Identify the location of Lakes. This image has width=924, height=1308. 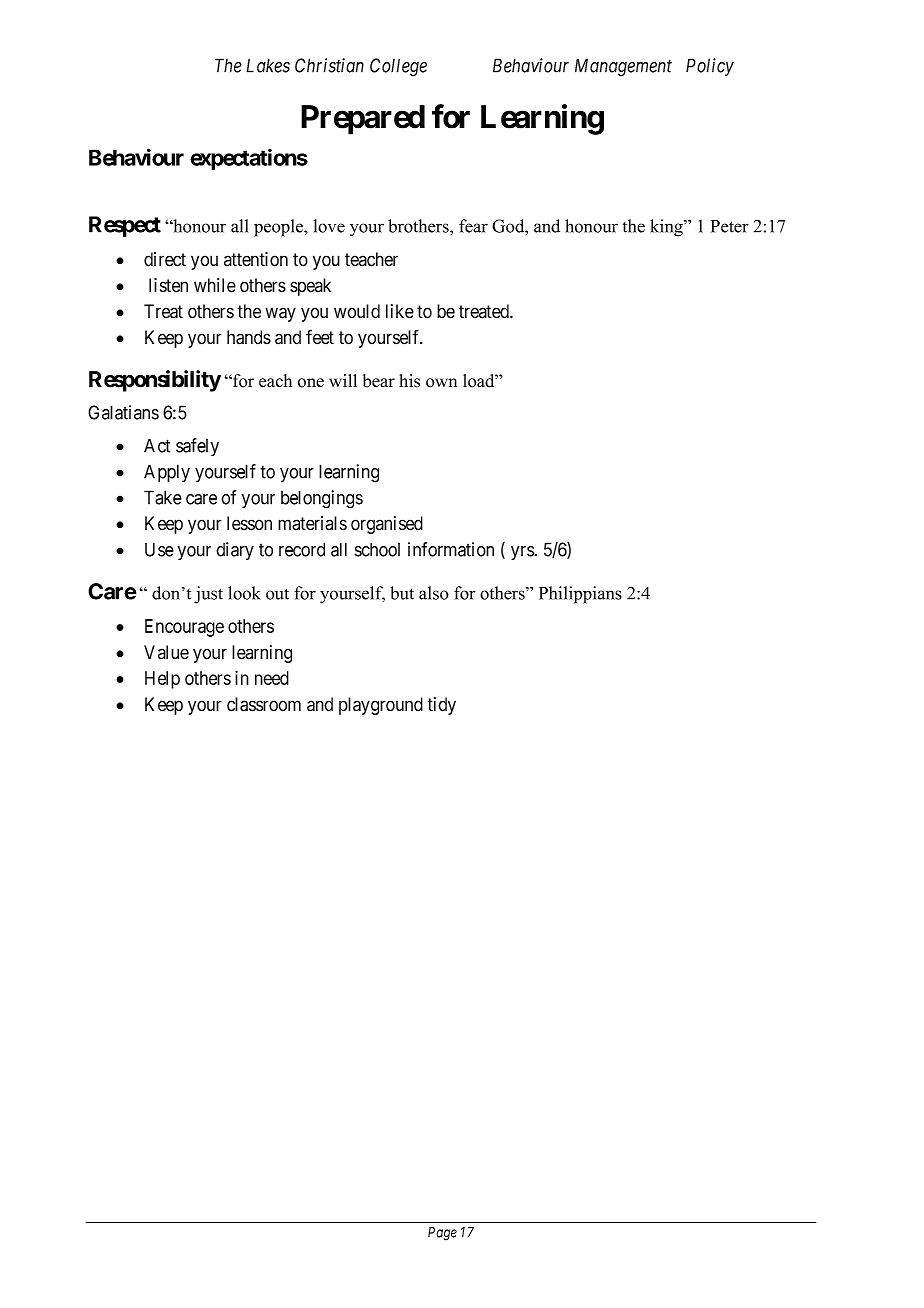
(268, 65).
